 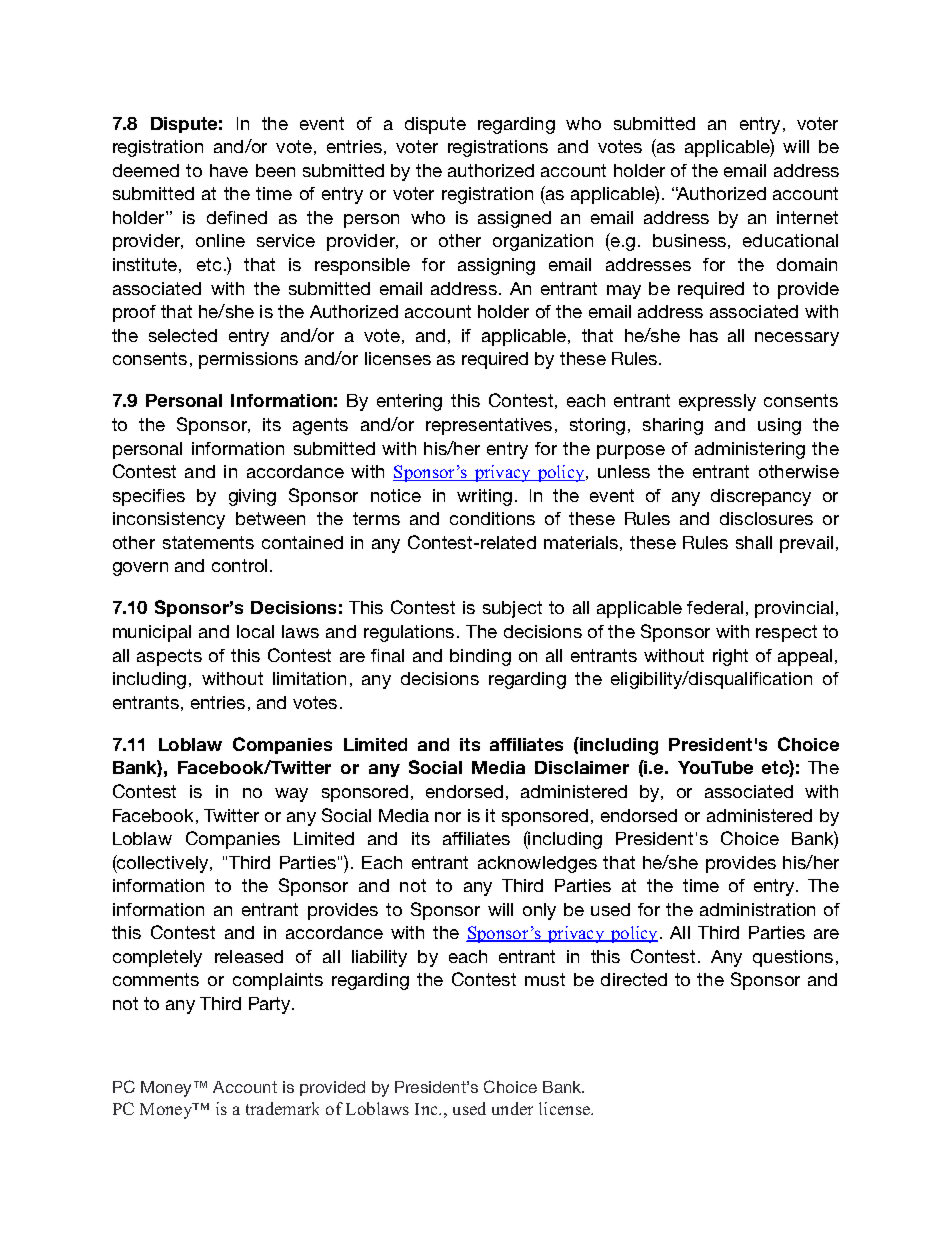 What do you see at coordinates (255, 631) in the document?
I see `local` at bounding box center [255, 631].
